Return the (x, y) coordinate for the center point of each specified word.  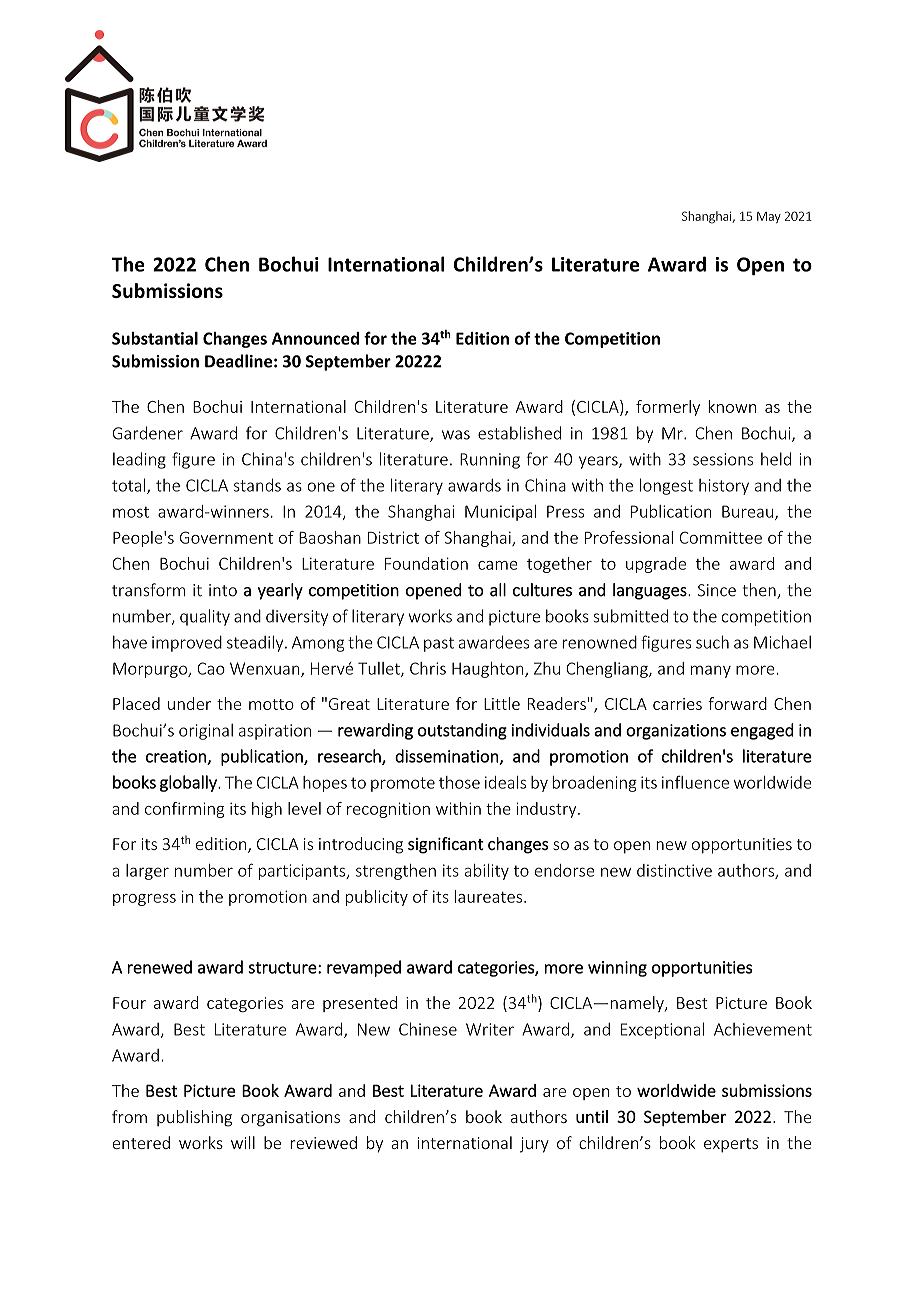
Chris (428, 668)
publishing (194, 1118)
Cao (211, 668)
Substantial (155, 338)
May (769, 217)
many (711, 671)
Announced (315, 338)
